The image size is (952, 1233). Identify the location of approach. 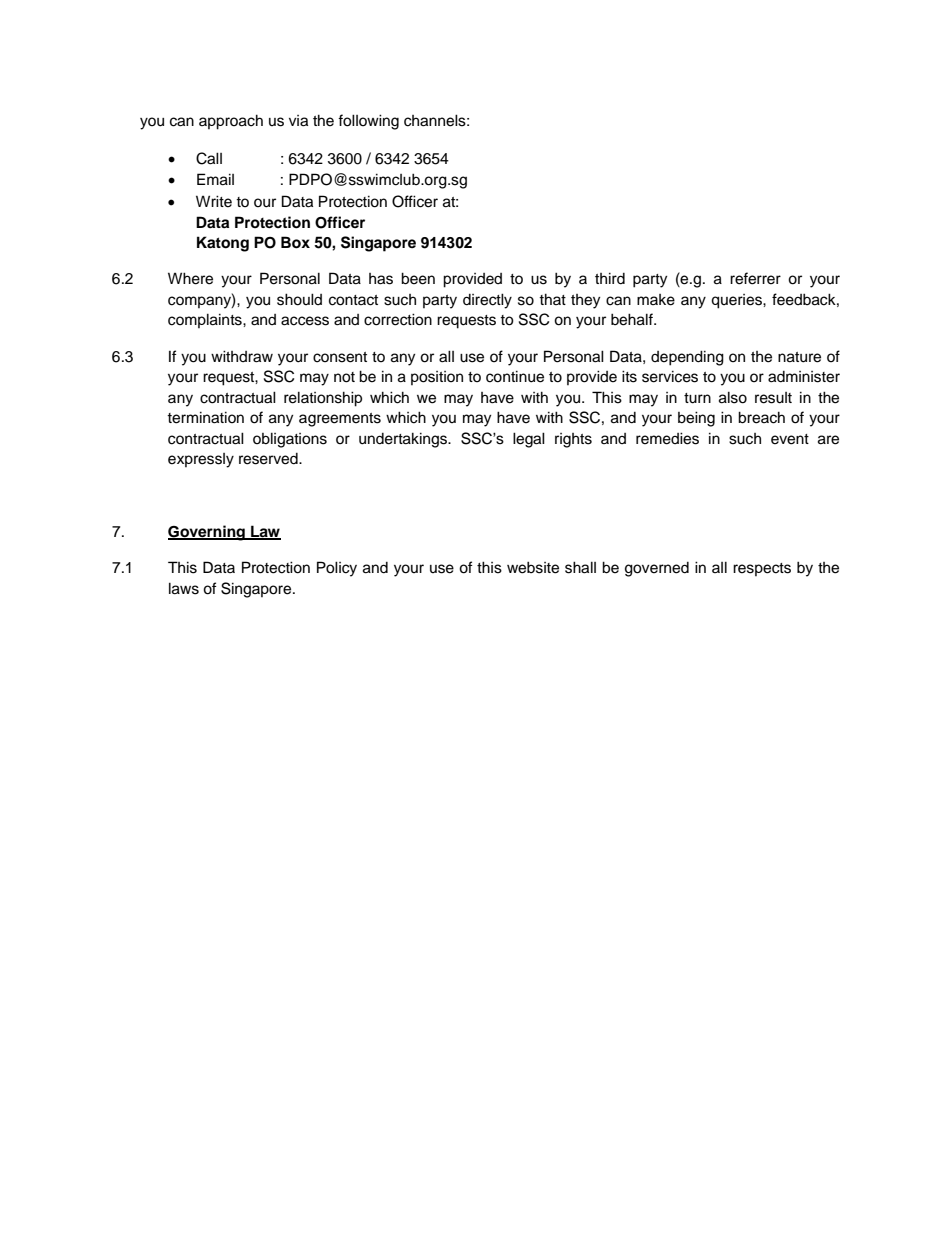
(231, 122).
